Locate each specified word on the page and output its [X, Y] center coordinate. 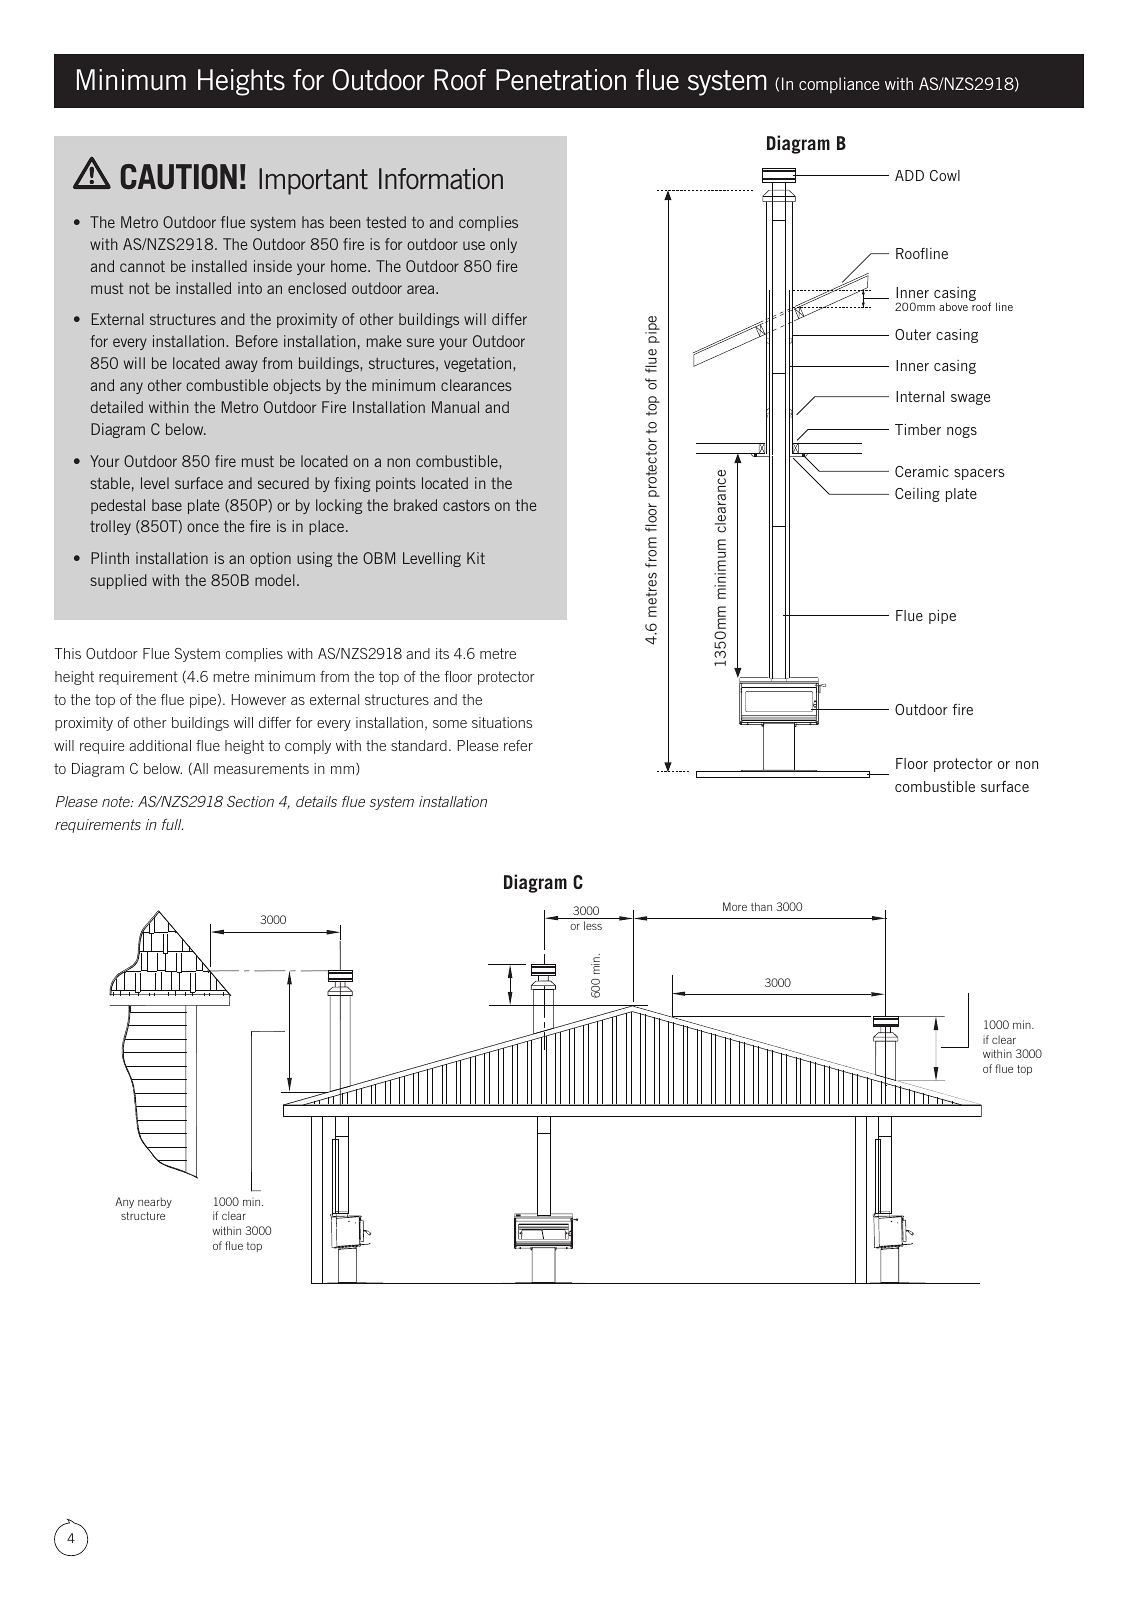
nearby [155, 1202]
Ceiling [917, 495]
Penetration [561, 80]
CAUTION [178, 177]
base [167, 505]
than [761, 906]
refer [518, 745]
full [172, 824]
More [735, 906]
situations [502, 722]
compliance [839, 85]
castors [466, 505]
